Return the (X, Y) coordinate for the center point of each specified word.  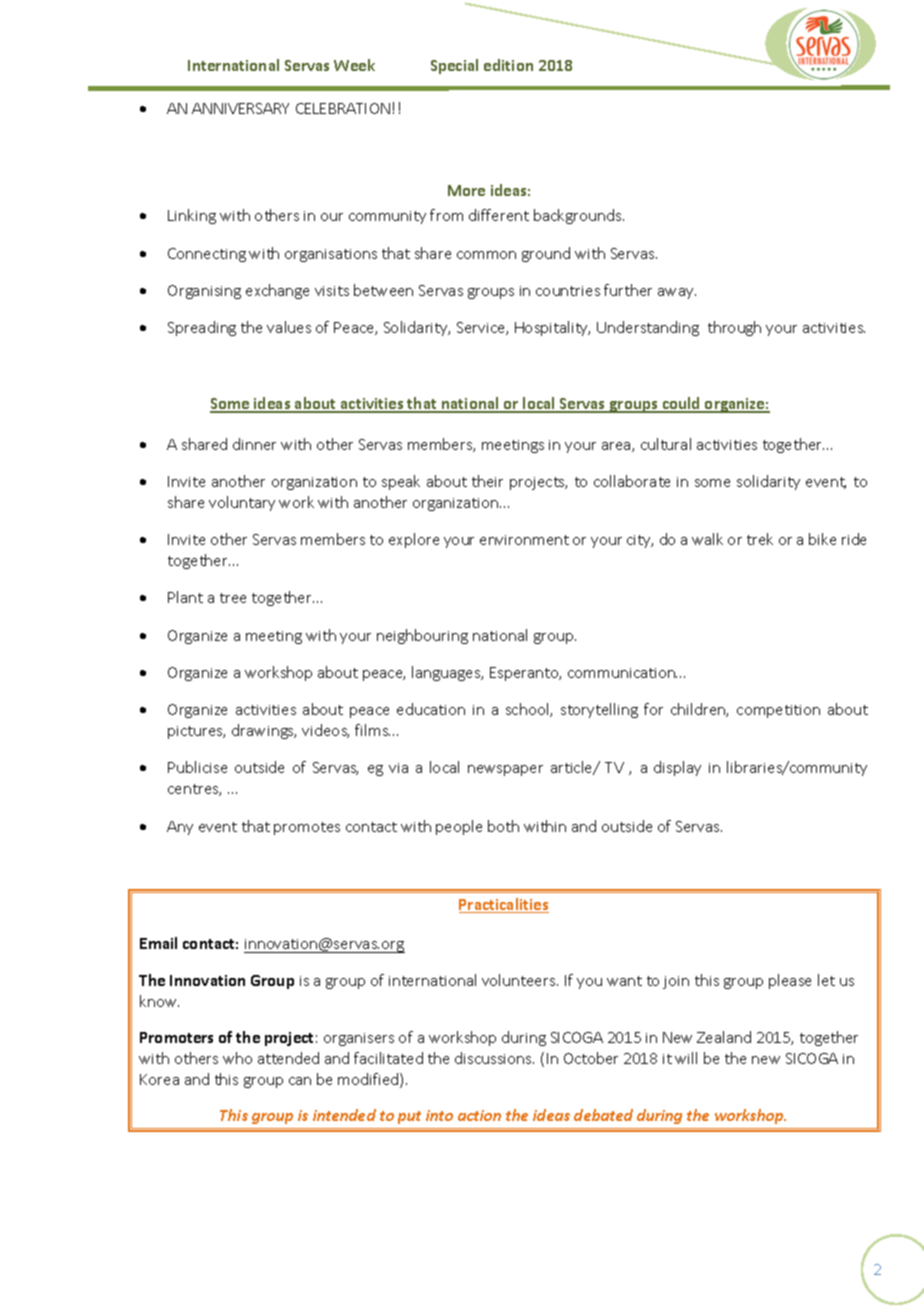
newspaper (505, 770)
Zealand (724, 1037)
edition (508, 65)
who (237, 1058)
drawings (264, 731)
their (487, 481)
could (681, 404)
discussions (494, 1058)
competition (778, 711)
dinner (254, 444)
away (677, 293)
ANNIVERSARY (240, 108)
